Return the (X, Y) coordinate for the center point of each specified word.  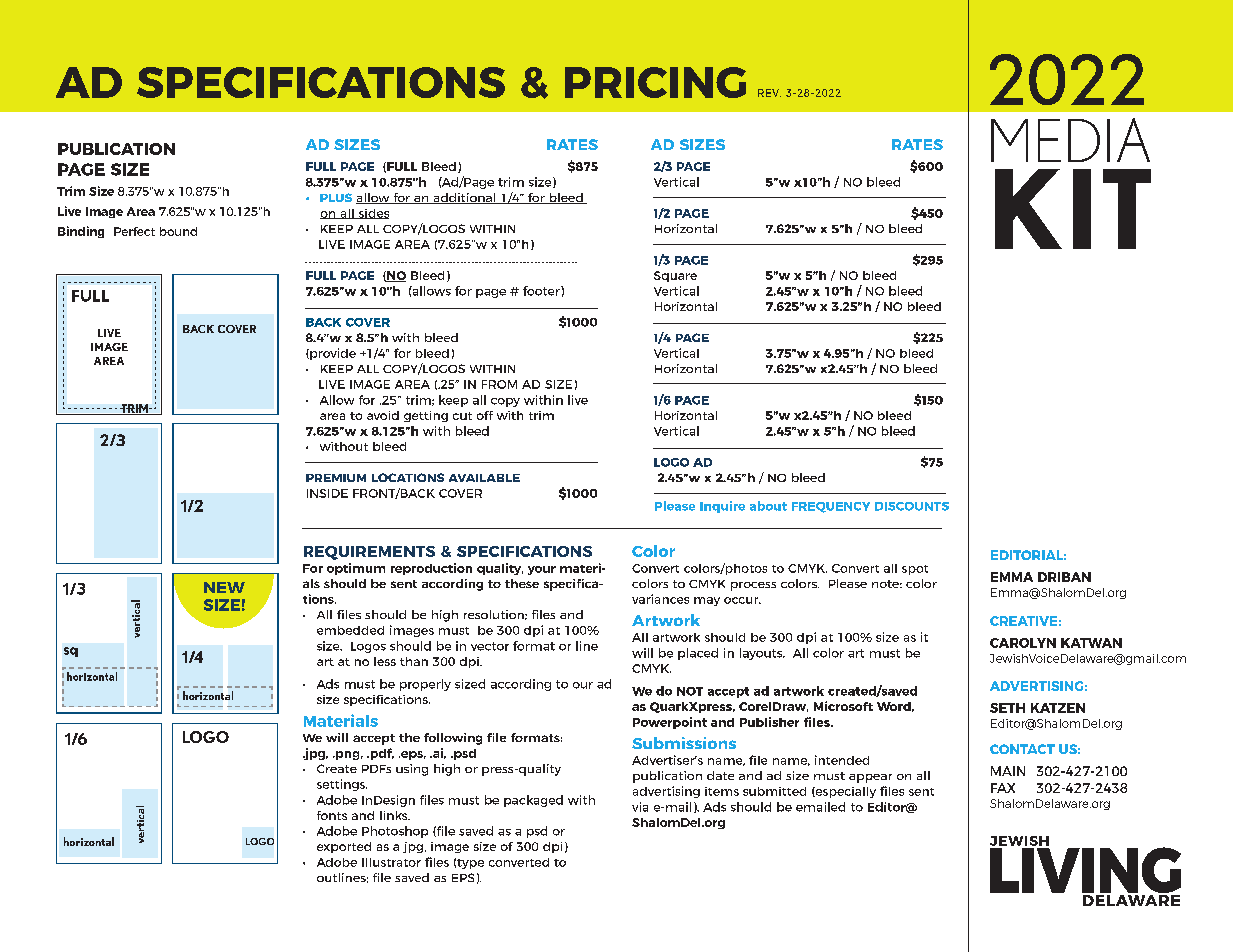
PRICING (655, 82)
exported (344, 847)
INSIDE (327, 493)
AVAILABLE (484, 478)
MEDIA (1070, 140)
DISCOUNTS (912, 506)
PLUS (336, 197)
